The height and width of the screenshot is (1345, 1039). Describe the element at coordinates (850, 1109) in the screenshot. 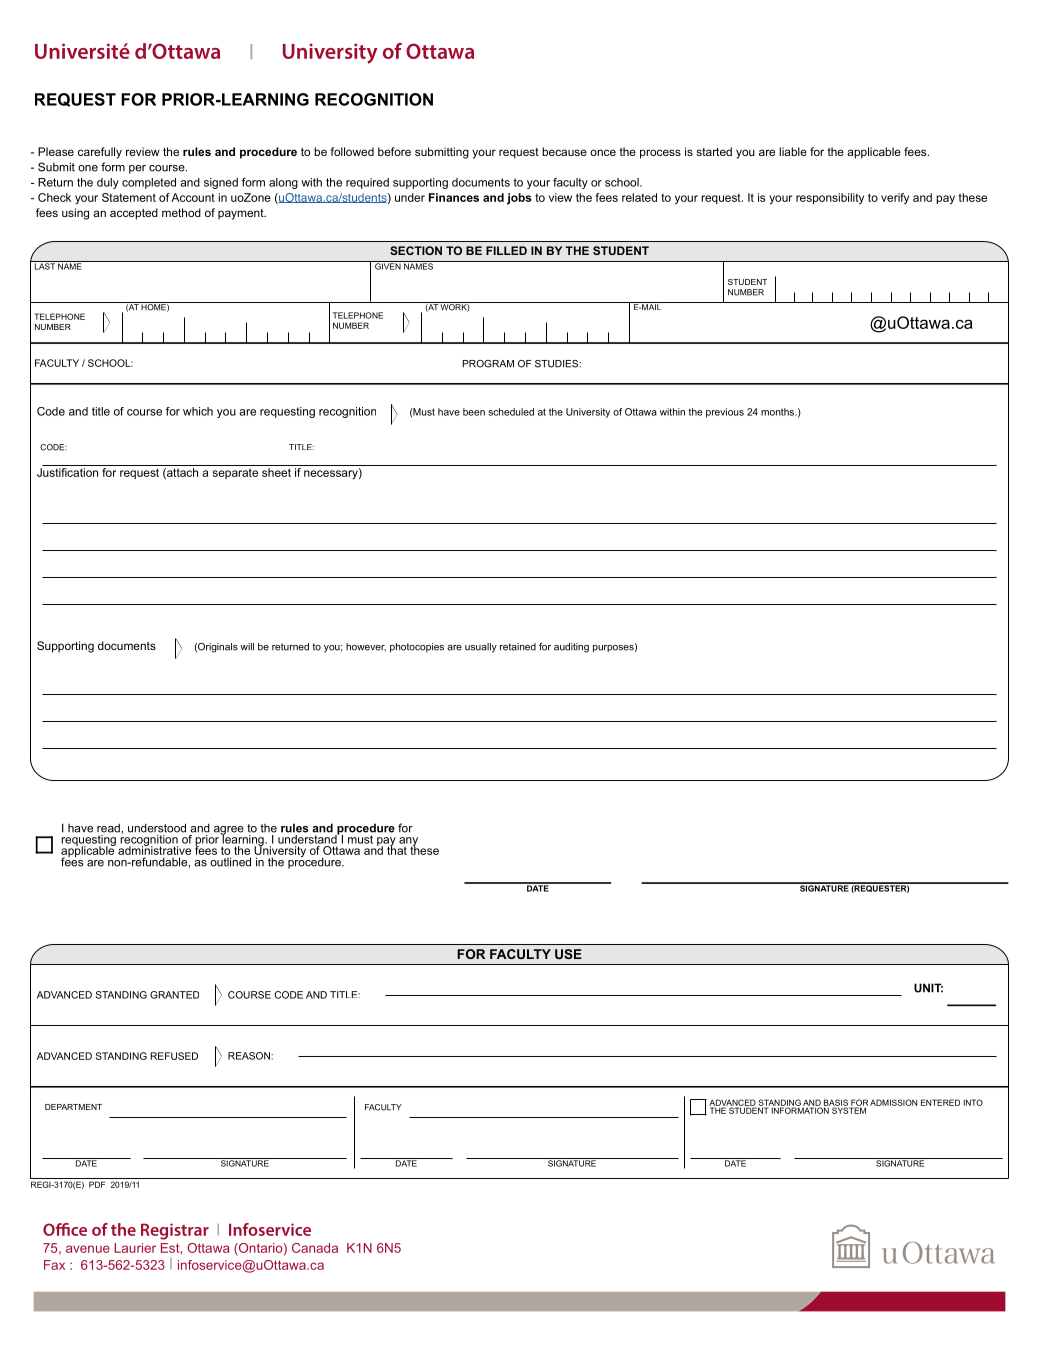

I see `SYSTEM` at that location.
